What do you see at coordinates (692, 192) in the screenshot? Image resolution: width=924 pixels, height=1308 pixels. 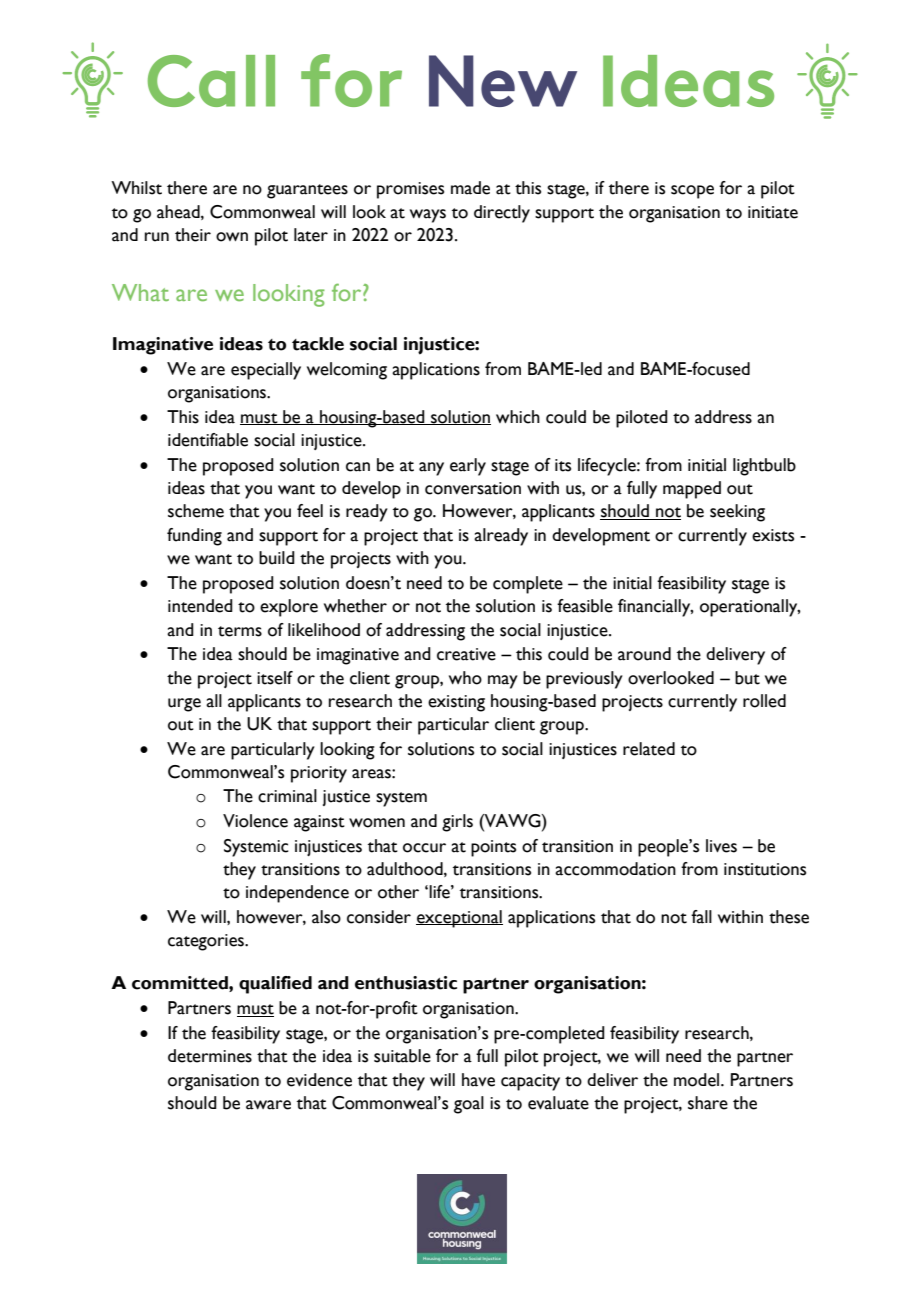 I see `scope` at bounding box center [692, 192].
